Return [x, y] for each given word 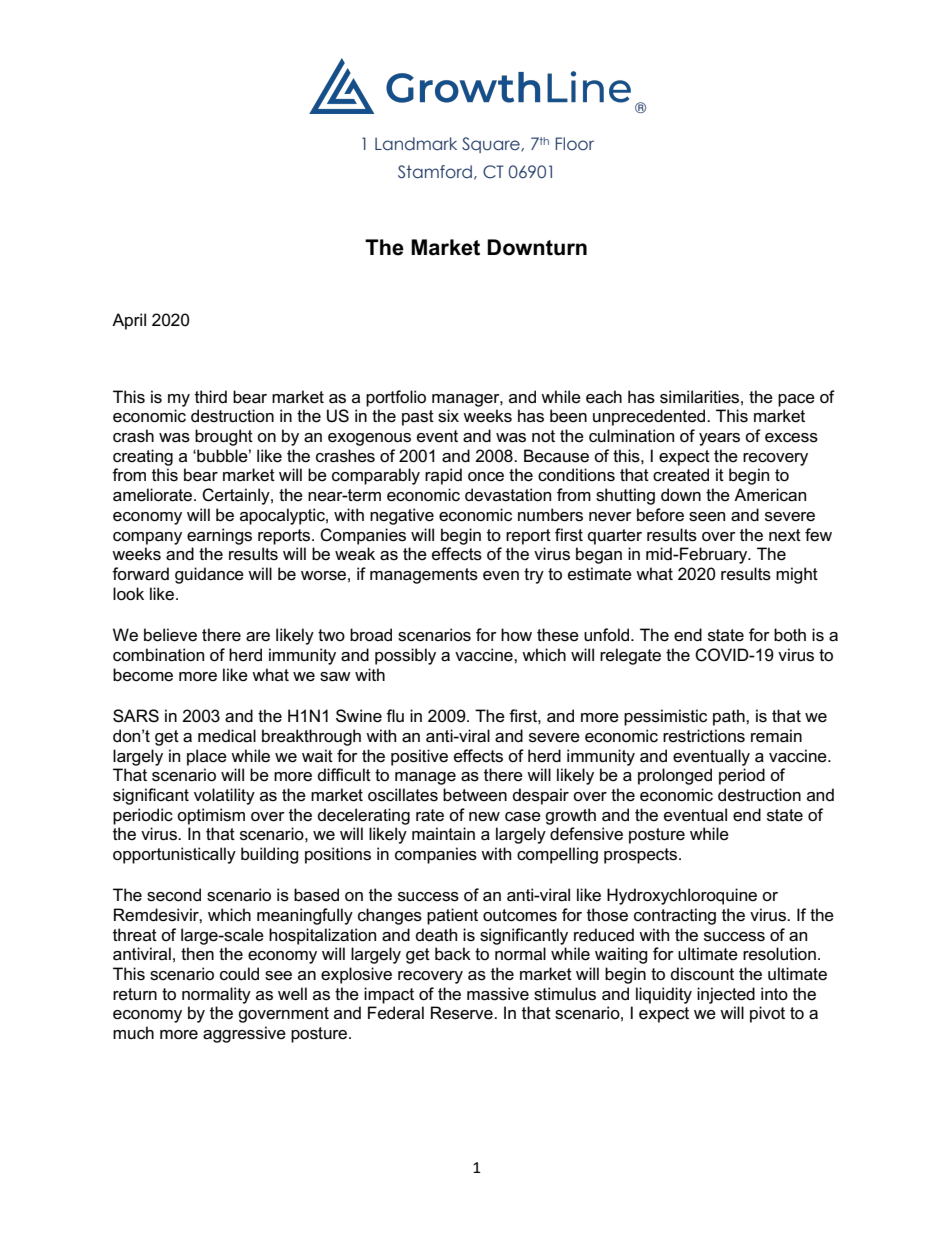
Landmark [416, 144]
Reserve [463, 1013]
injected [726, 995]
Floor [574, 144]
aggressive [244, 1034]
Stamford [435, 172]
